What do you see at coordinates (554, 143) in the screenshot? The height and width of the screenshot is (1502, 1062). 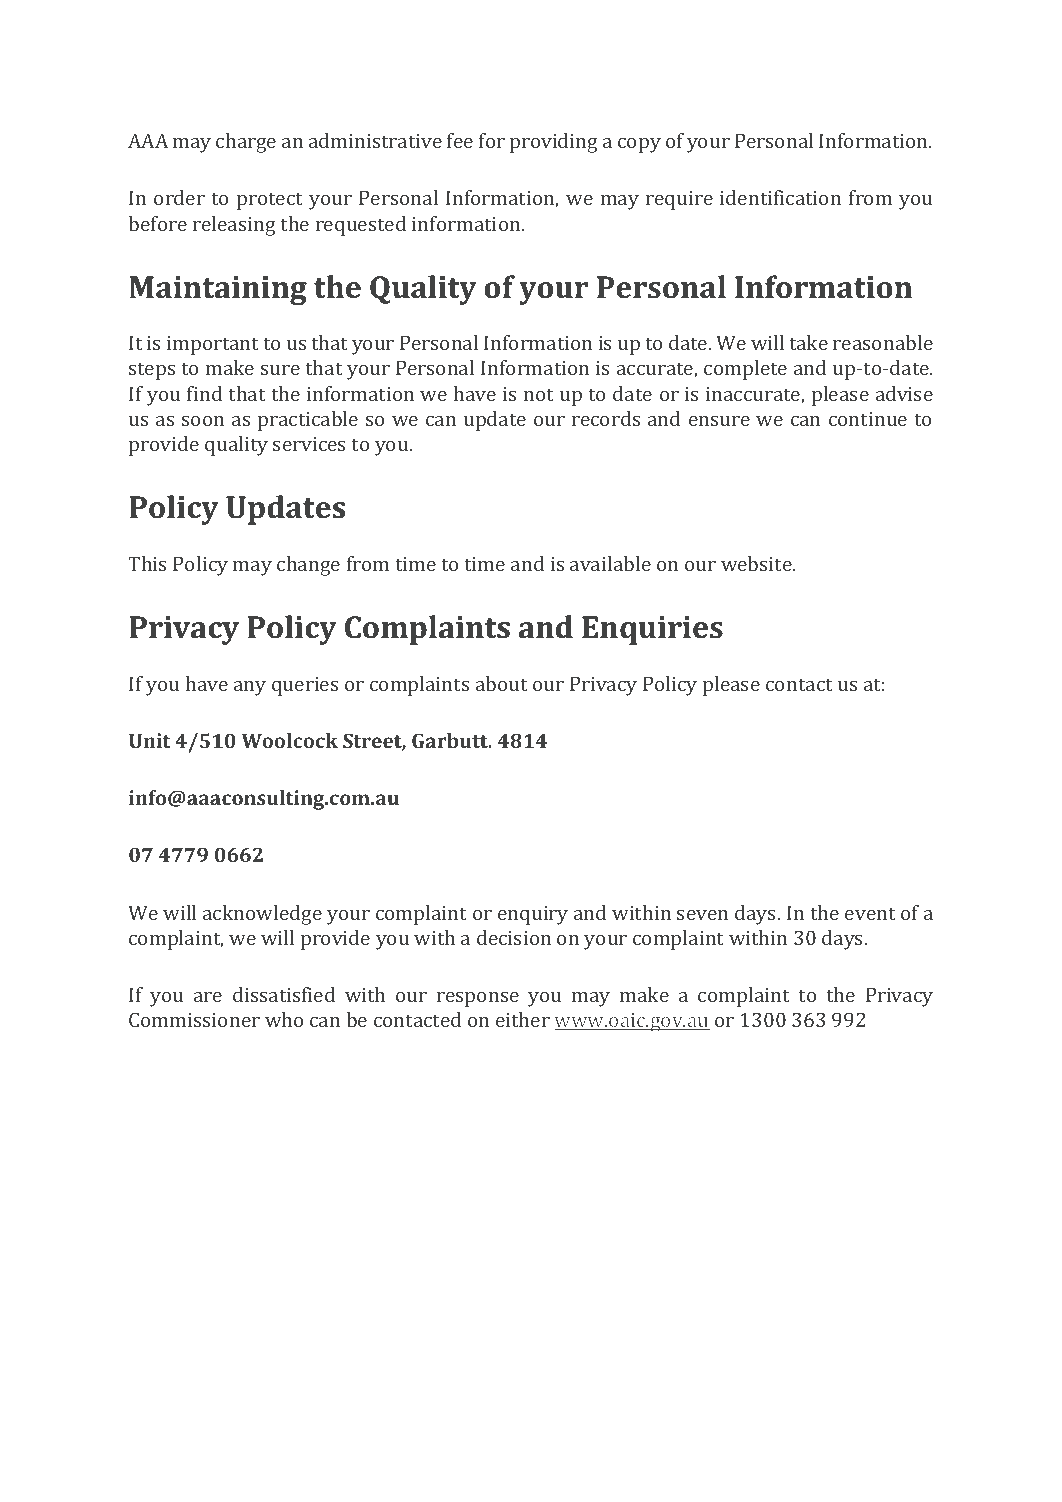 I see `providing` at bounding box center [554, 143].
